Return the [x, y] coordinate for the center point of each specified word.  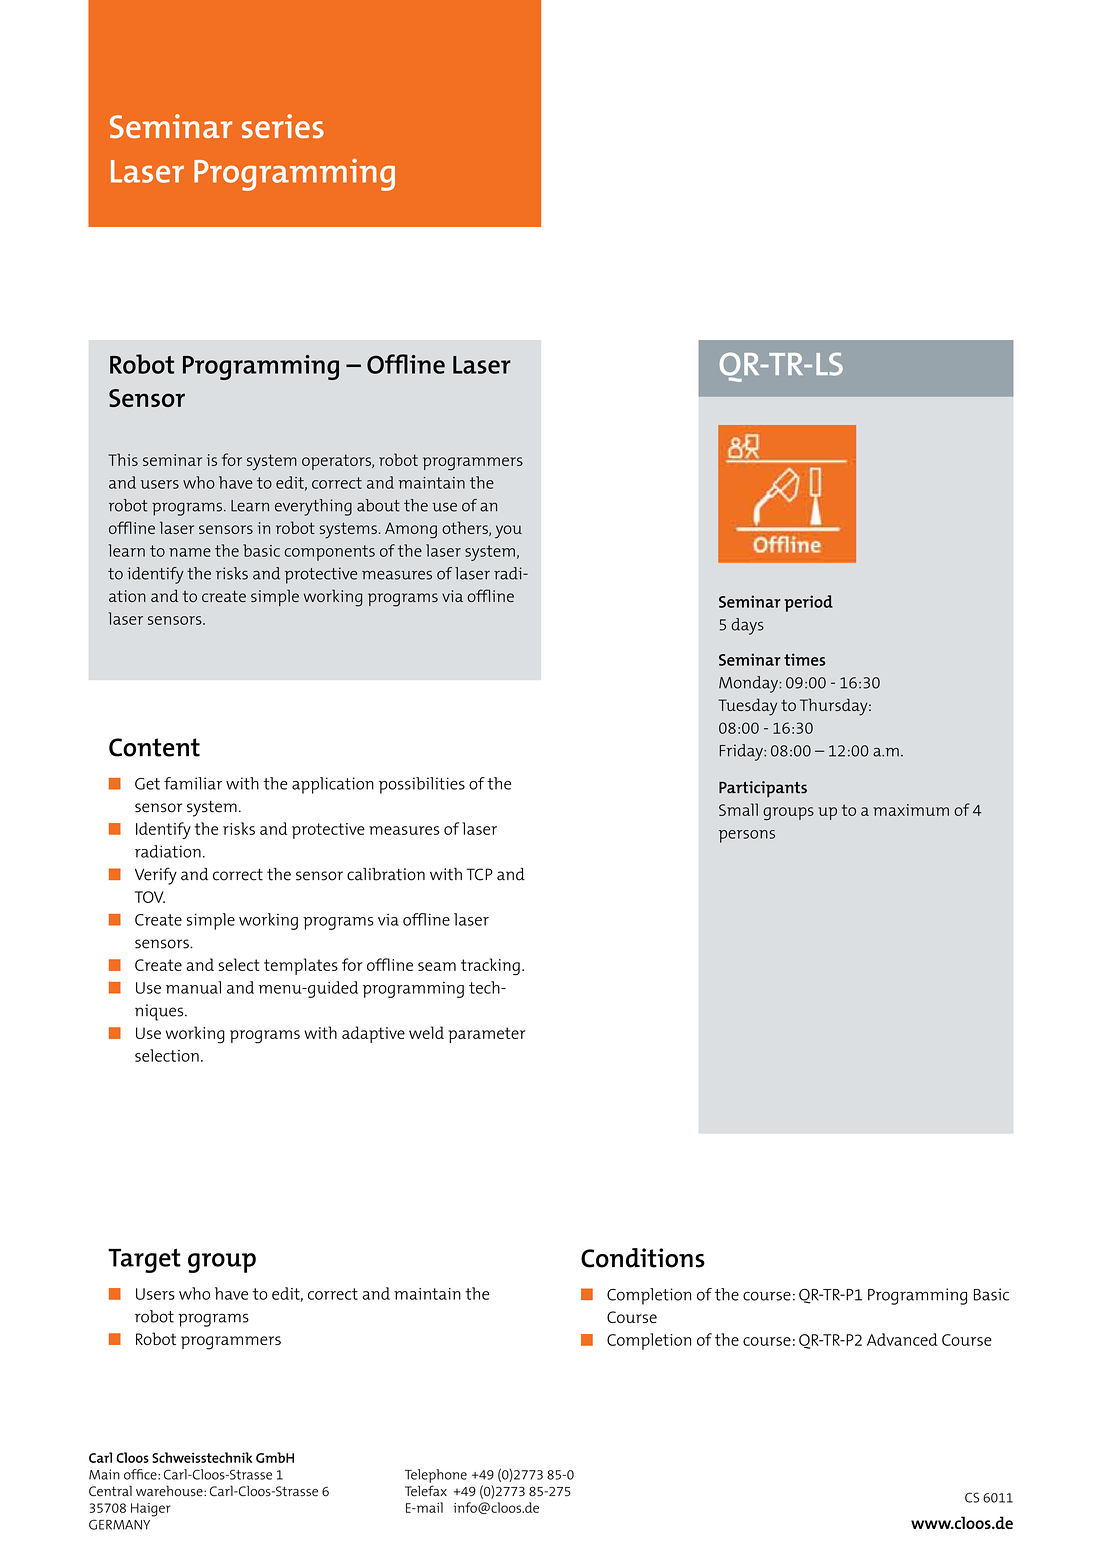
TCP [479, 874]
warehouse [170, 1491]
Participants [763, 789]
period [808, 603]
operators [337, 462]
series [283, 126]
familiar [193, 783]
